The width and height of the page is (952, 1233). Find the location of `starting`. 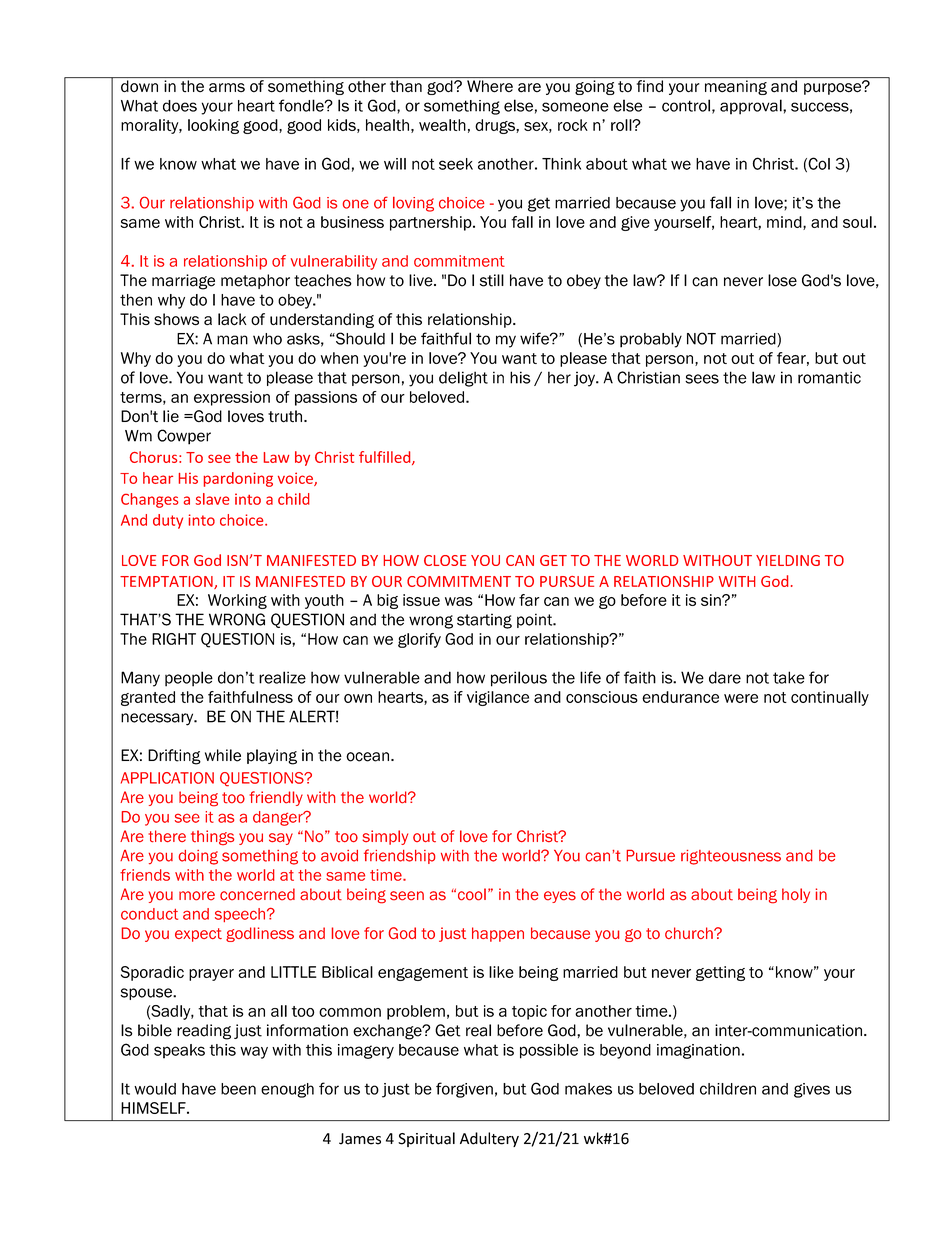

starting is located at coordinates (484, 621).
